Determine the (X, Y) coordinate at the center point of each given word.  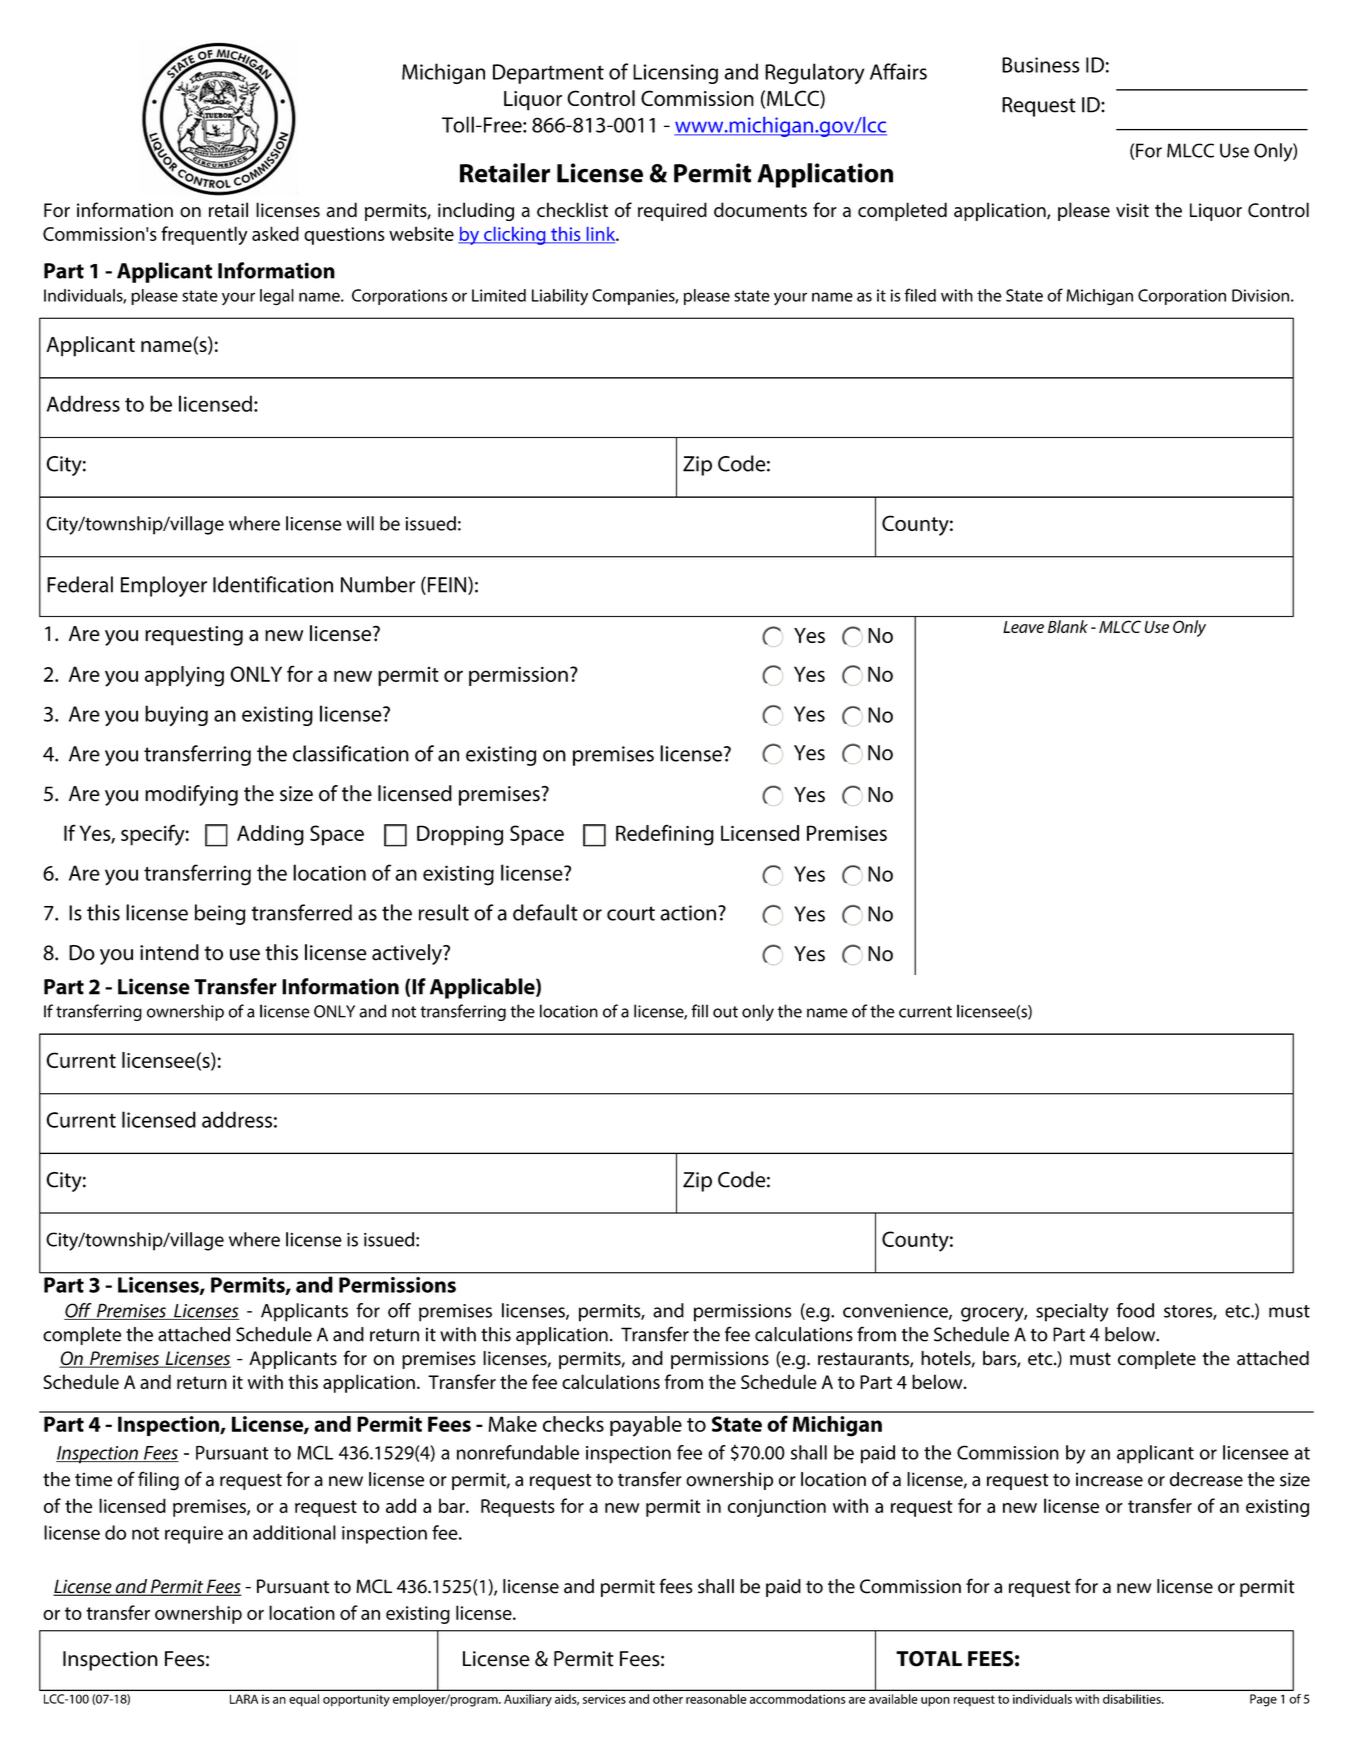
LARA (244, 1699)
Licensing (675, 74)
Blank (1068, 626)
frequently (204, 235)
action (688, 913)
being (220, 914)
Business (1041, 65)
